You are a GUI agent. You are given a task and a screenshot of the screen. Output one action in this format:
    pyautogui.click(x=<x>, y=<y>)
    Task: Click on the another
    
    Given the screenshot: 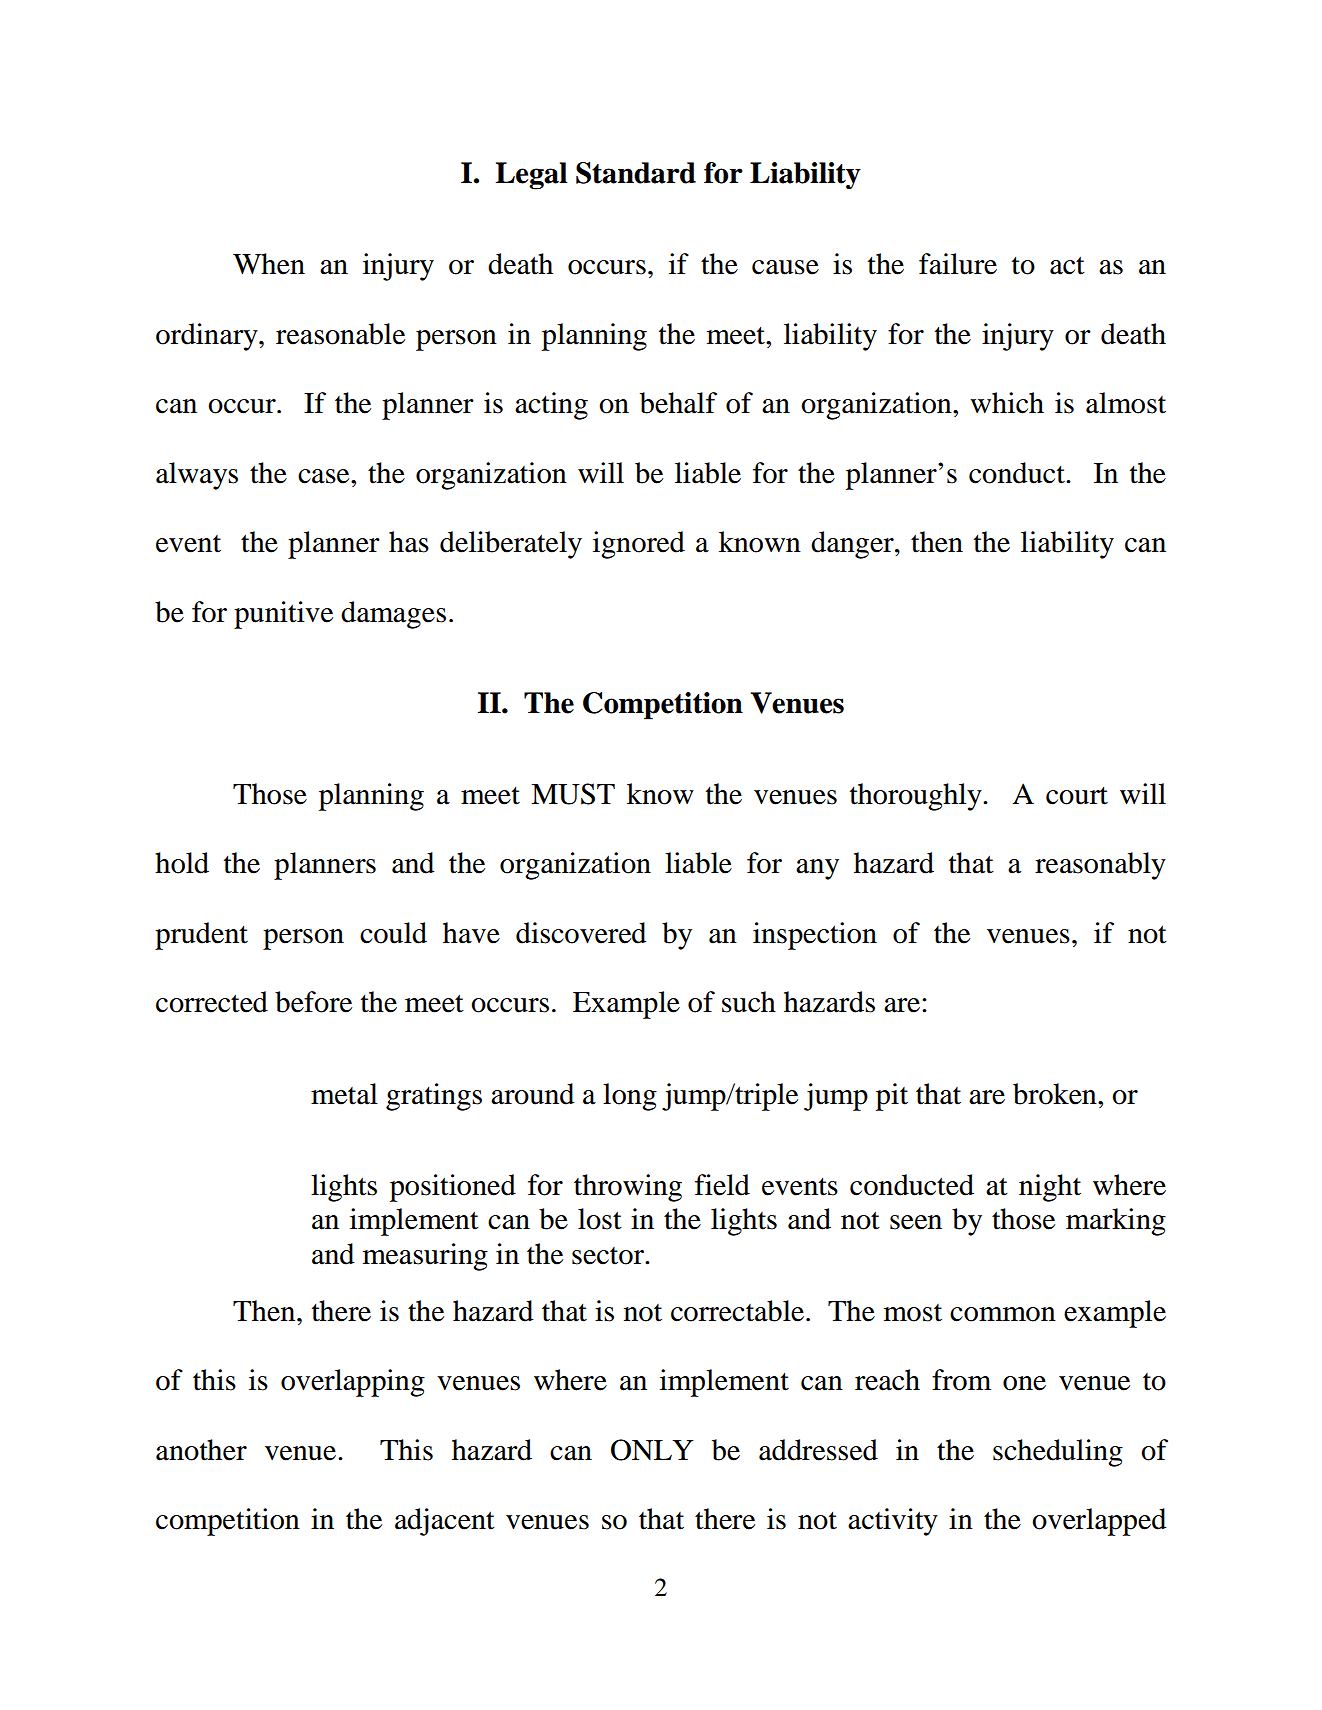 What is the action you would take?
    pyautogui.click(x=201, y=1450)
